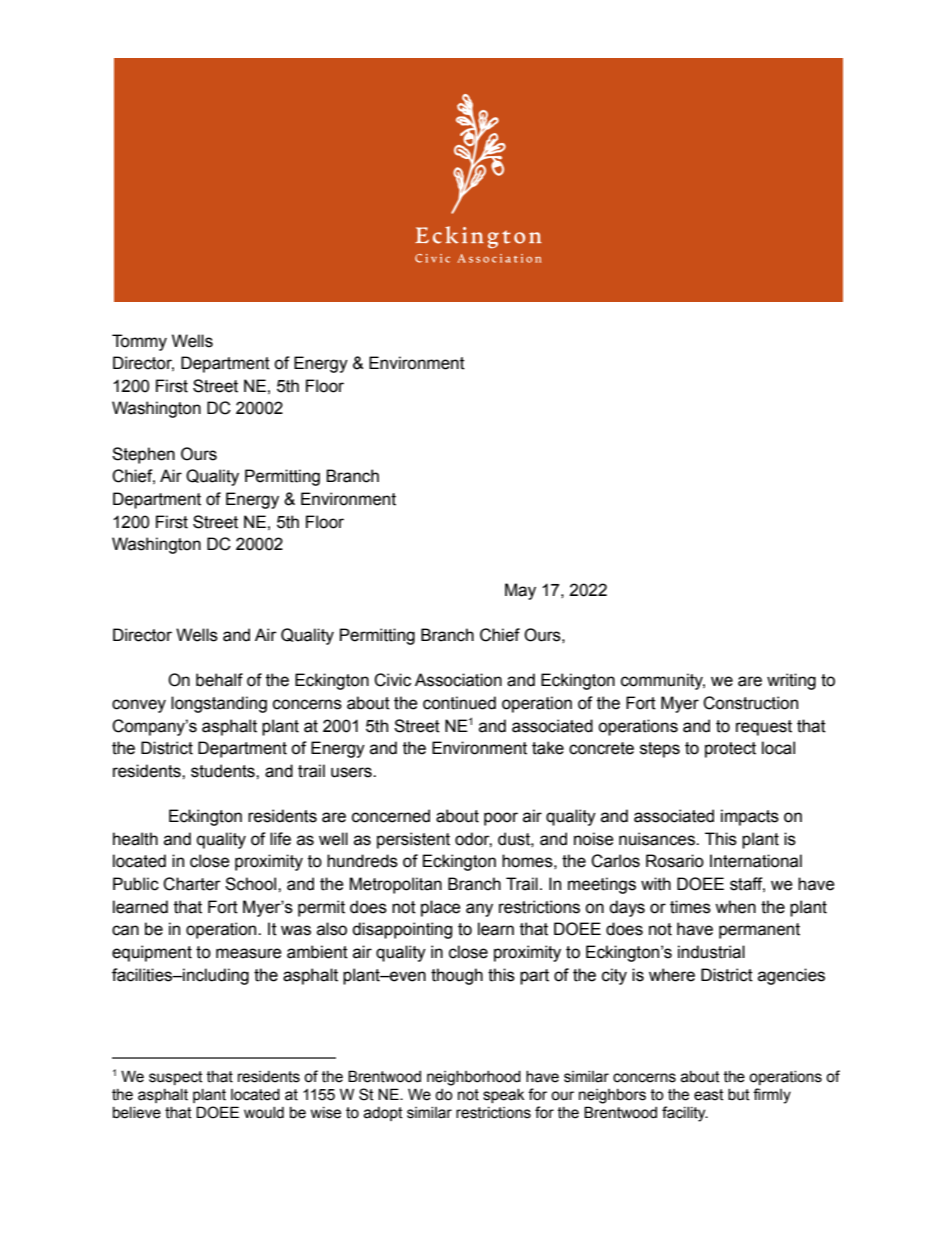 Image resolution: width=952 pixels, height=1233 pixels. I want to click on Charter, so click(192, 884).
